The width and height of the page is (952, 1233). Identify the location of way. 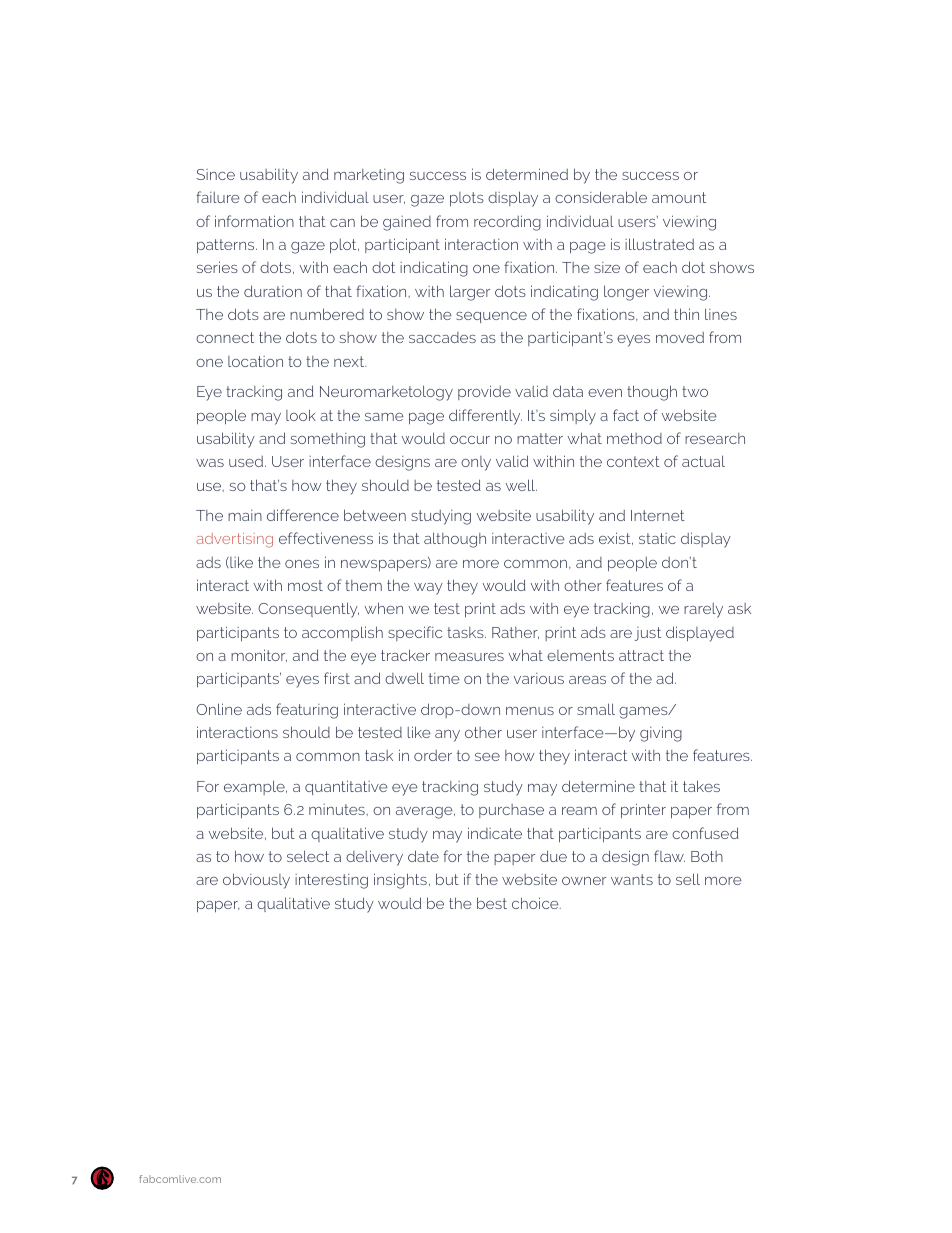
(428, 589).
